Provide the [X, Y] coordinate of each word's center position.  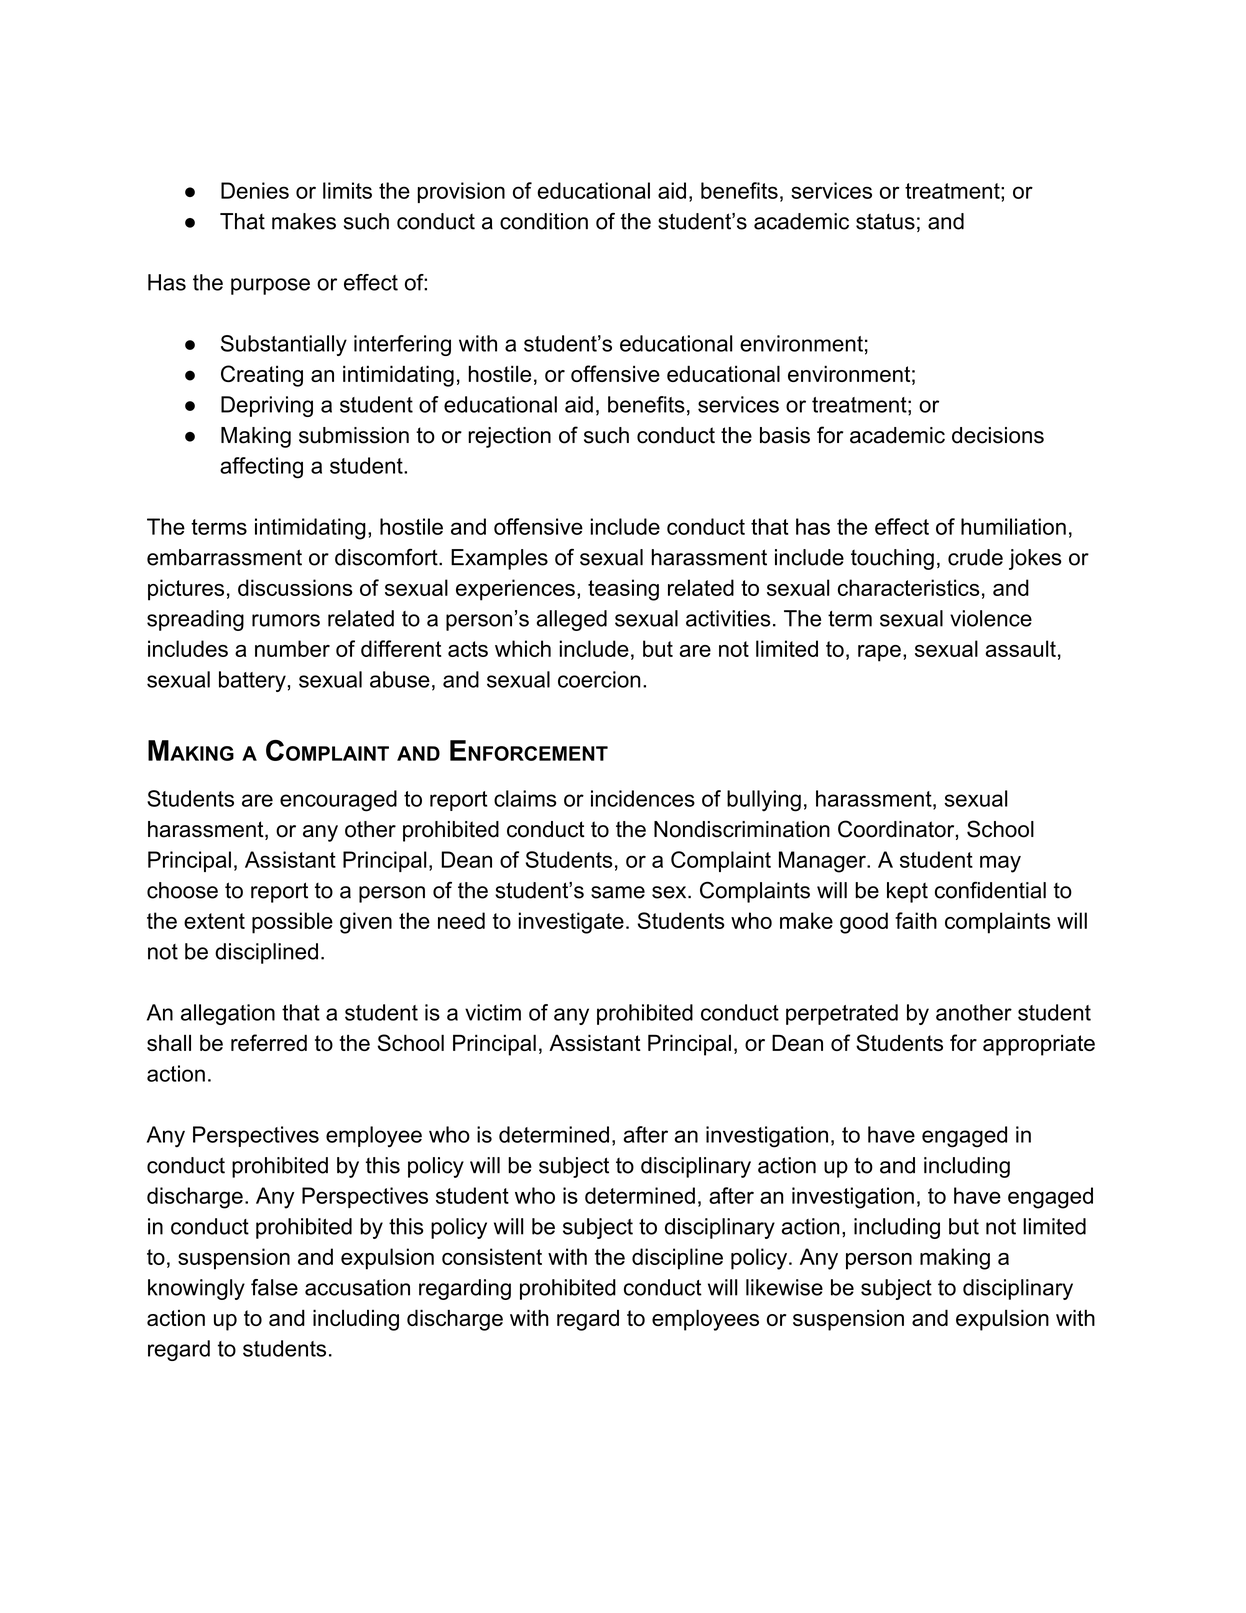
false [274, 1287]
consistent [492, 1256]
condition [544, 221]
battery [252, 681]
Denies [255, 190]
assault [1020, 648]
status [885, 221]
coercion [599, 679]
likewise [784, 1287]
